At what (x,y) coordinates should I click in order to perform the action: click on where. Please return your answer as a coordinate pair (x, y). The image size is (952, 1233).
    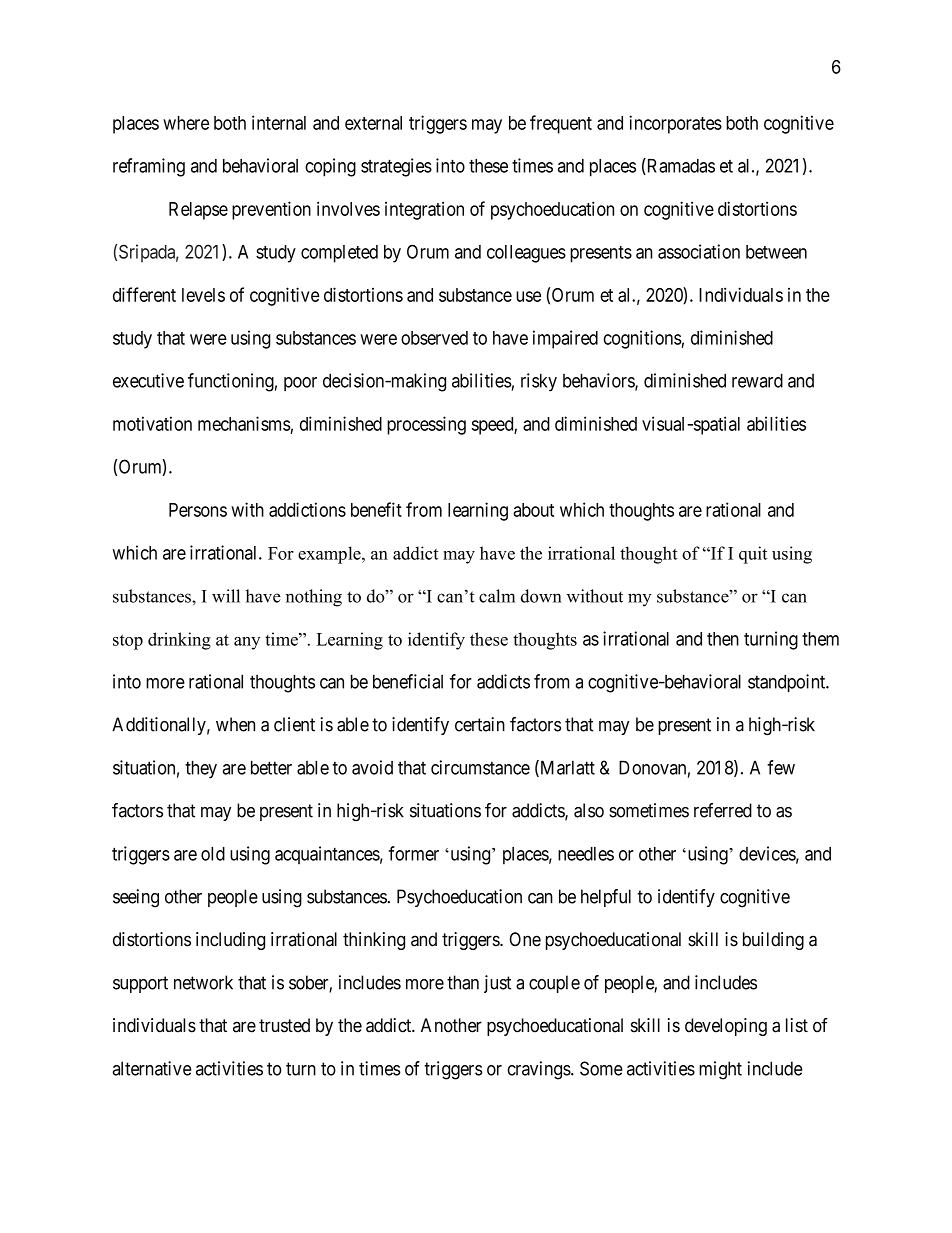
    Looking at the image, I should click on (186, 123).
